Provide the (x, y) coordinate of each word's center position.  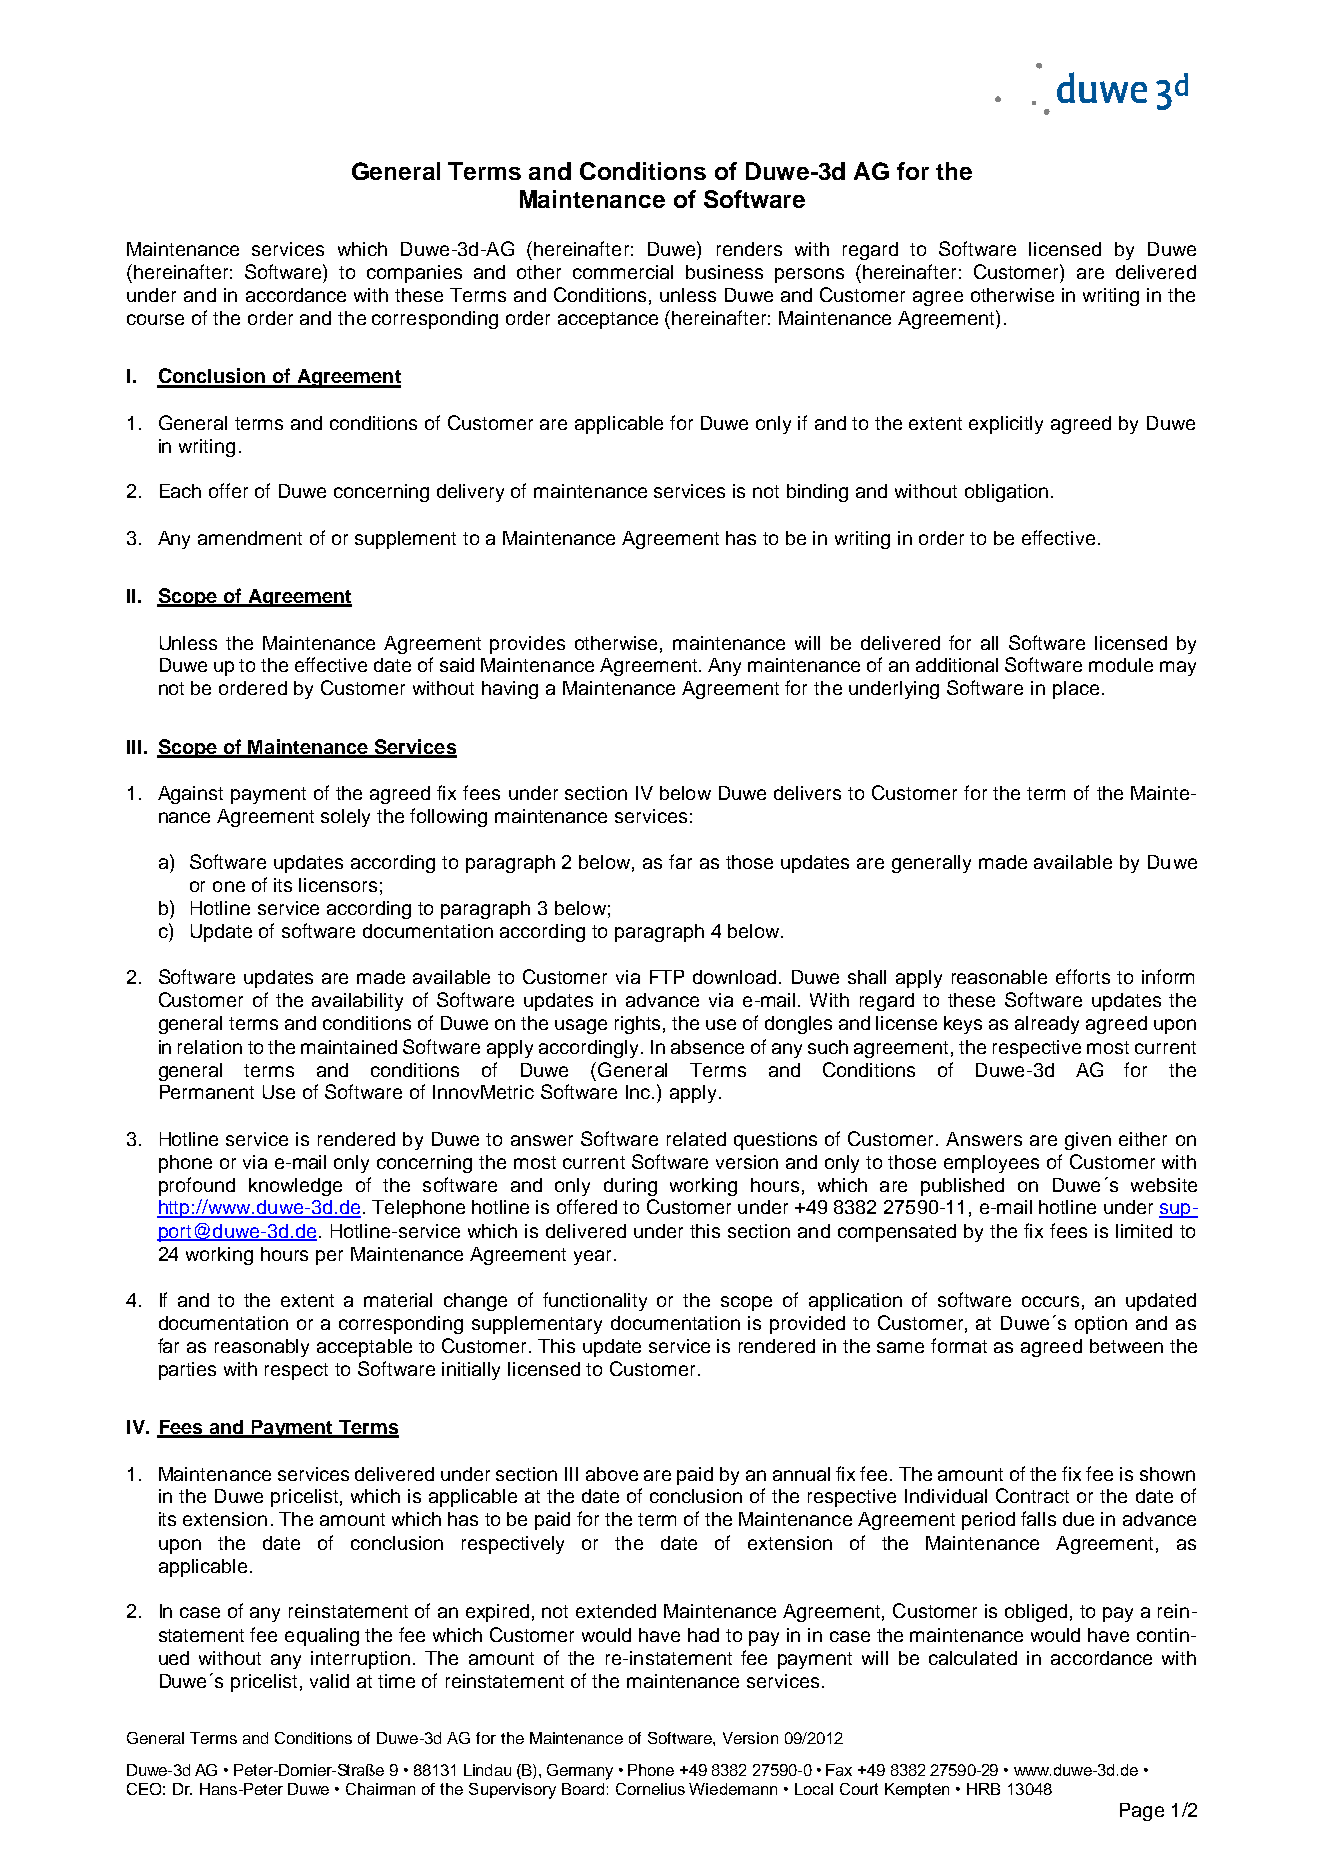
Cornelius (650, 1789)
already (1047, 1025)
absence (707, 1047)
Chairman (380, 1789)
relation (210, 1047)
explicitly (1006, 425)
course (155, 319)
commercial (623, 272)
